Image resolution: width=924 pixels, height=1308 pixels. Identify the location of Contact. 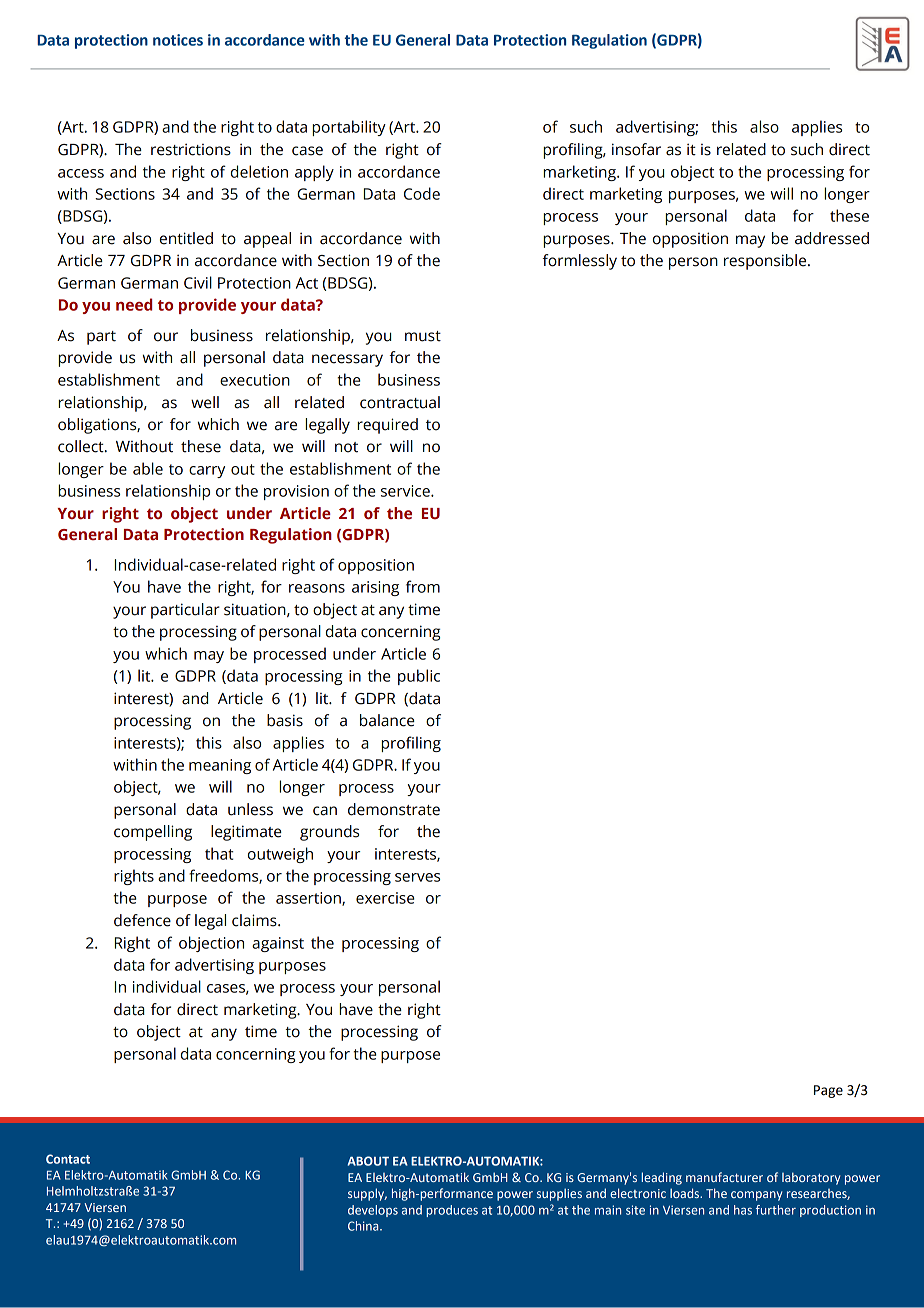
(68, 1159).
